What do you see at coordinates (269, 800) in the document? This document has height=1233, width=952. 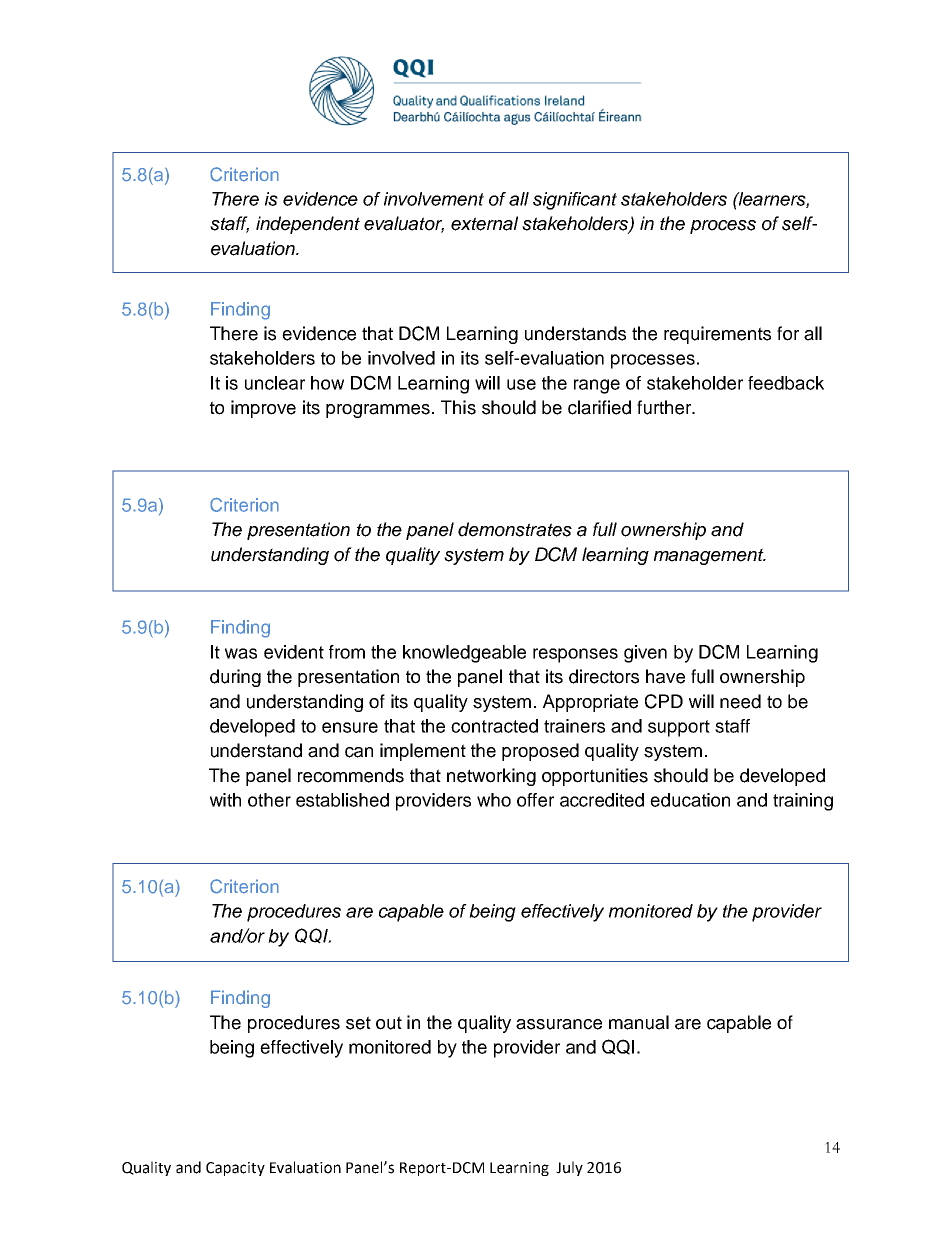 I see `other` at bounding box center [269, 800].
